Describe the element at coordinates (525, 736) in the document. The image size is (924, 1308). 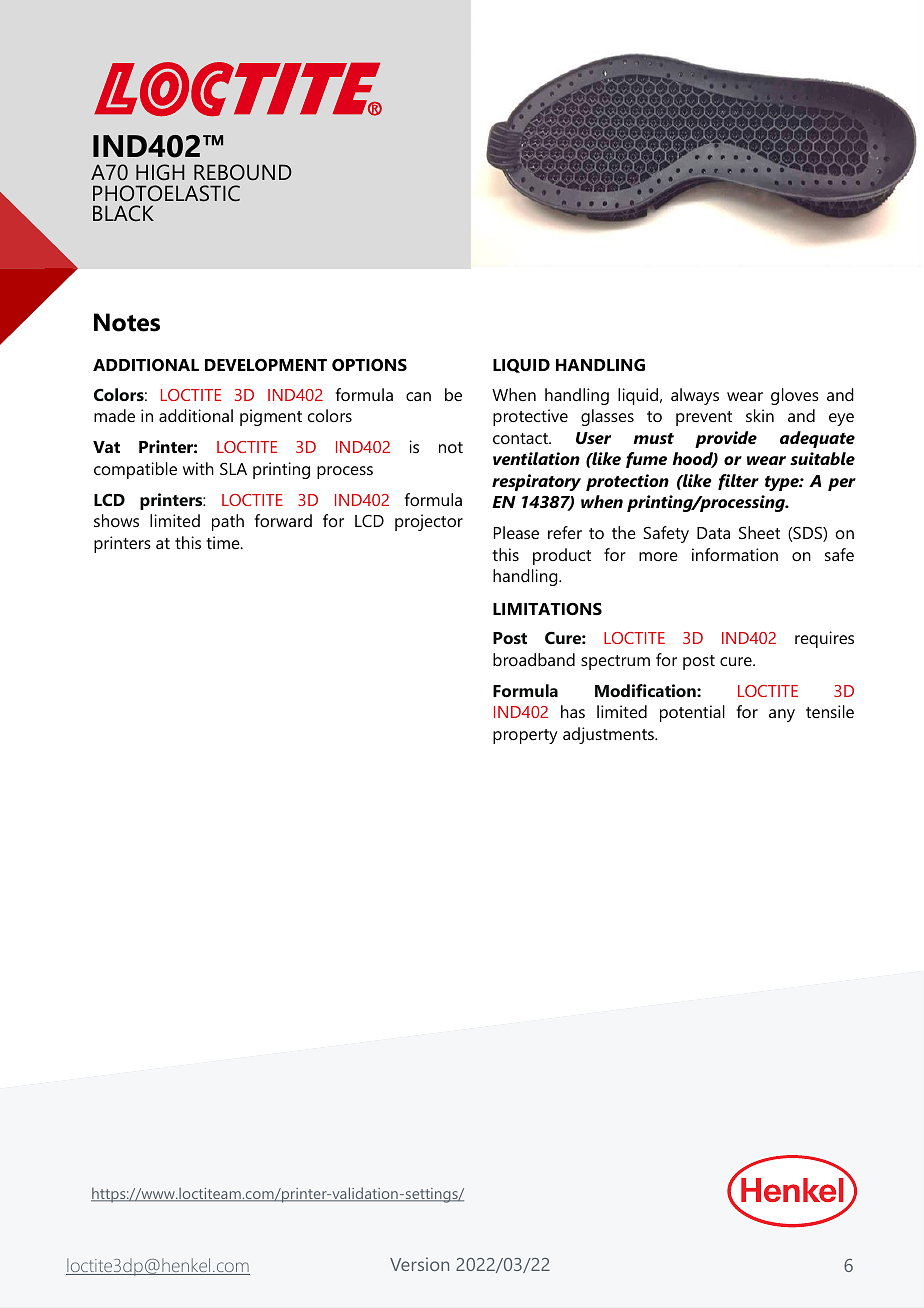
I see `property` at that location.
